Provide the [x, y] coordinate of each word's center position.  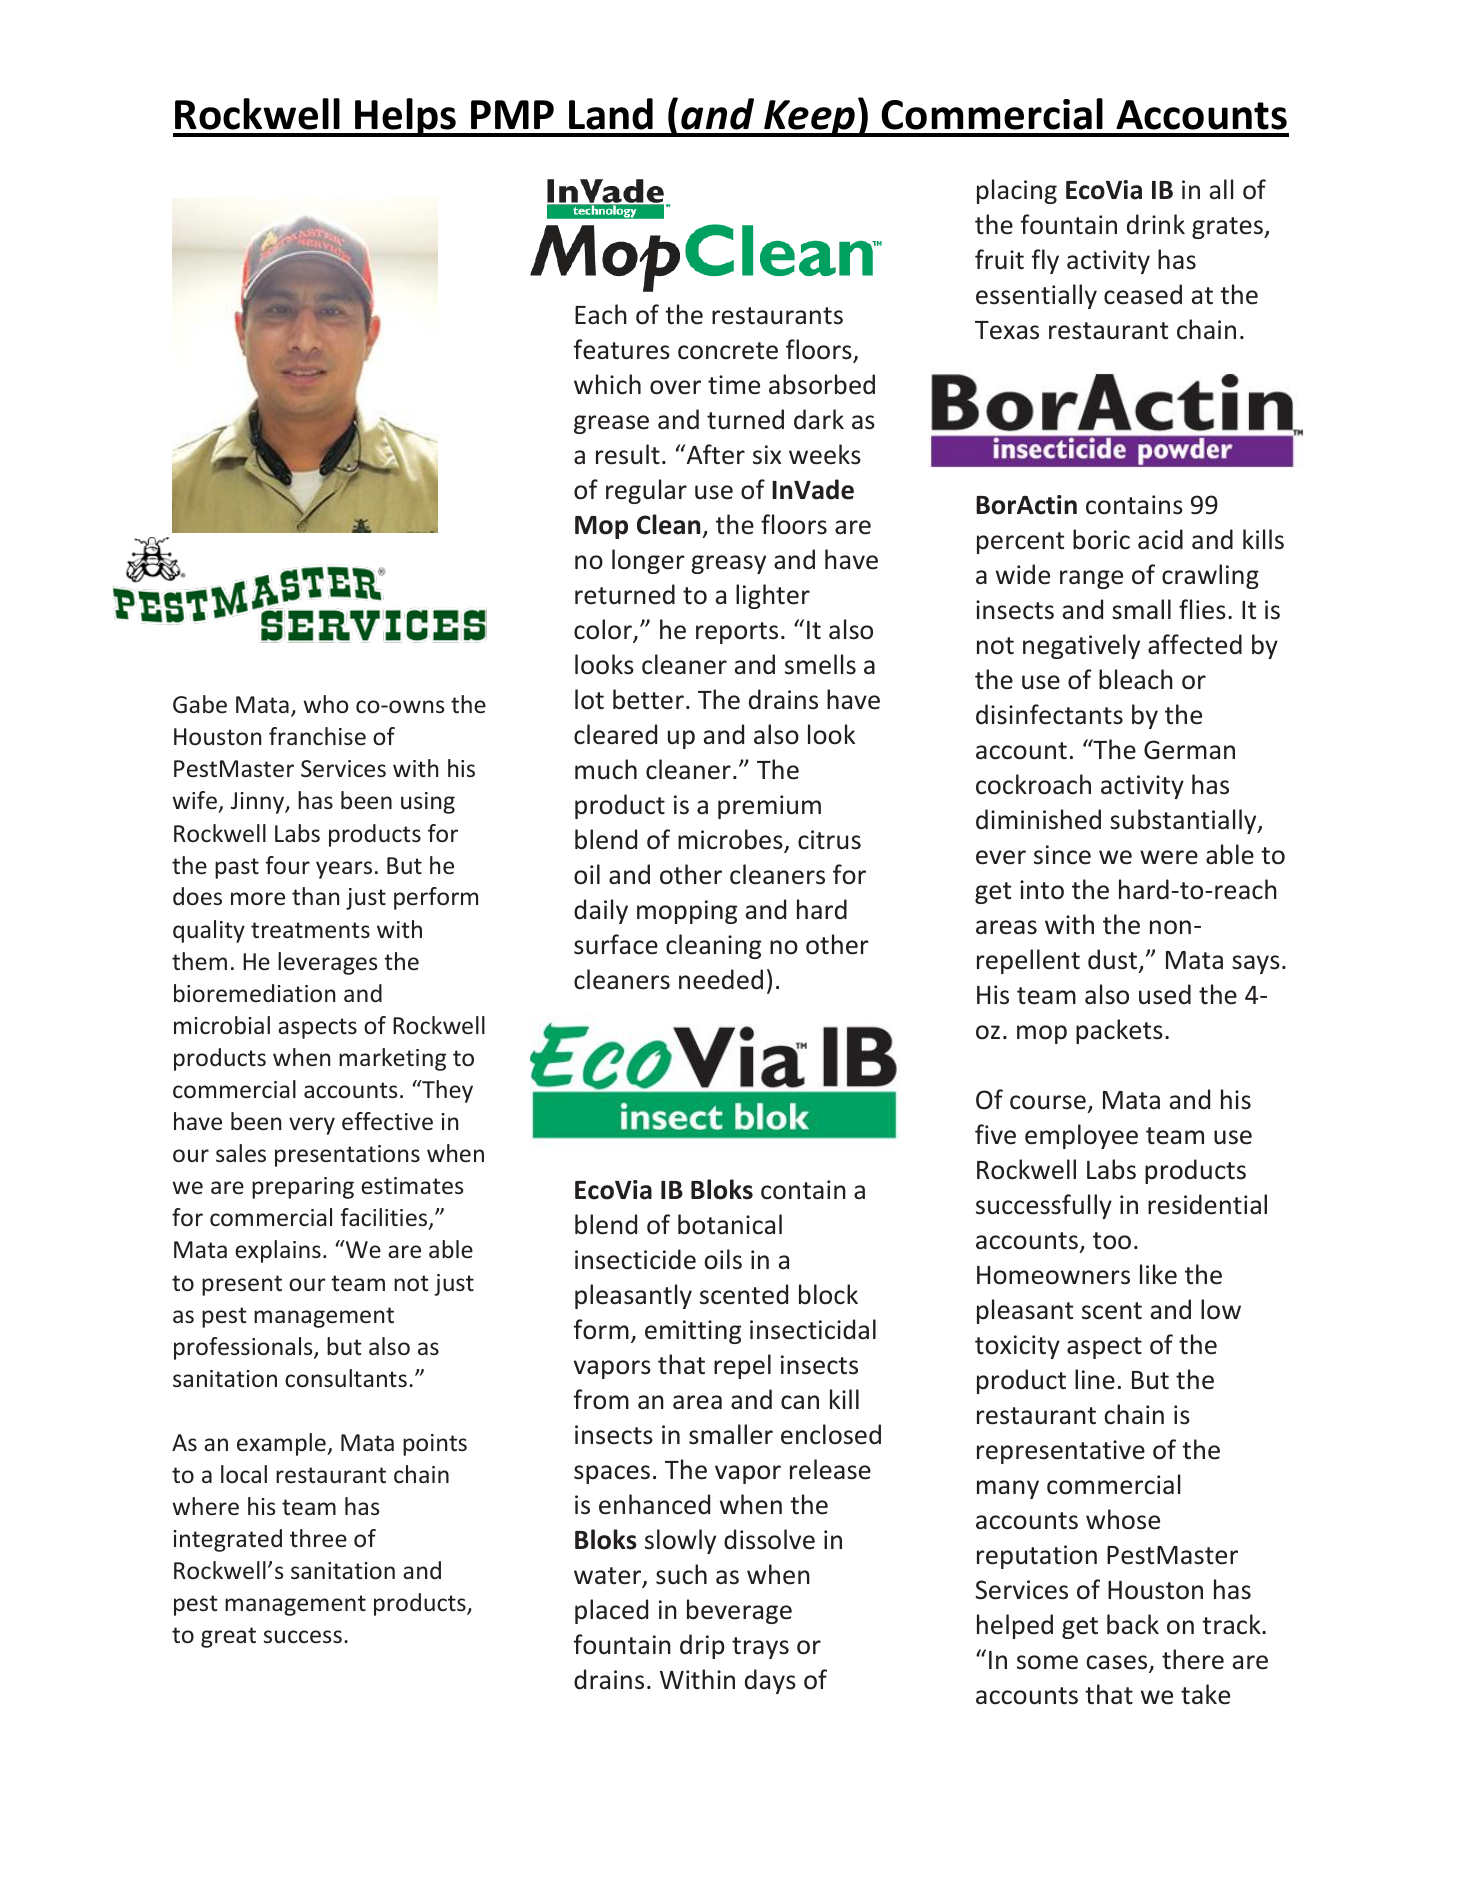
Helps [406, 117]
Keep [810, 118]
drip [702, 1646]
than [315, 896]
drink [1156, 224]
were [1169, 857]
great [228, 1637]
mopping [687, 912]
